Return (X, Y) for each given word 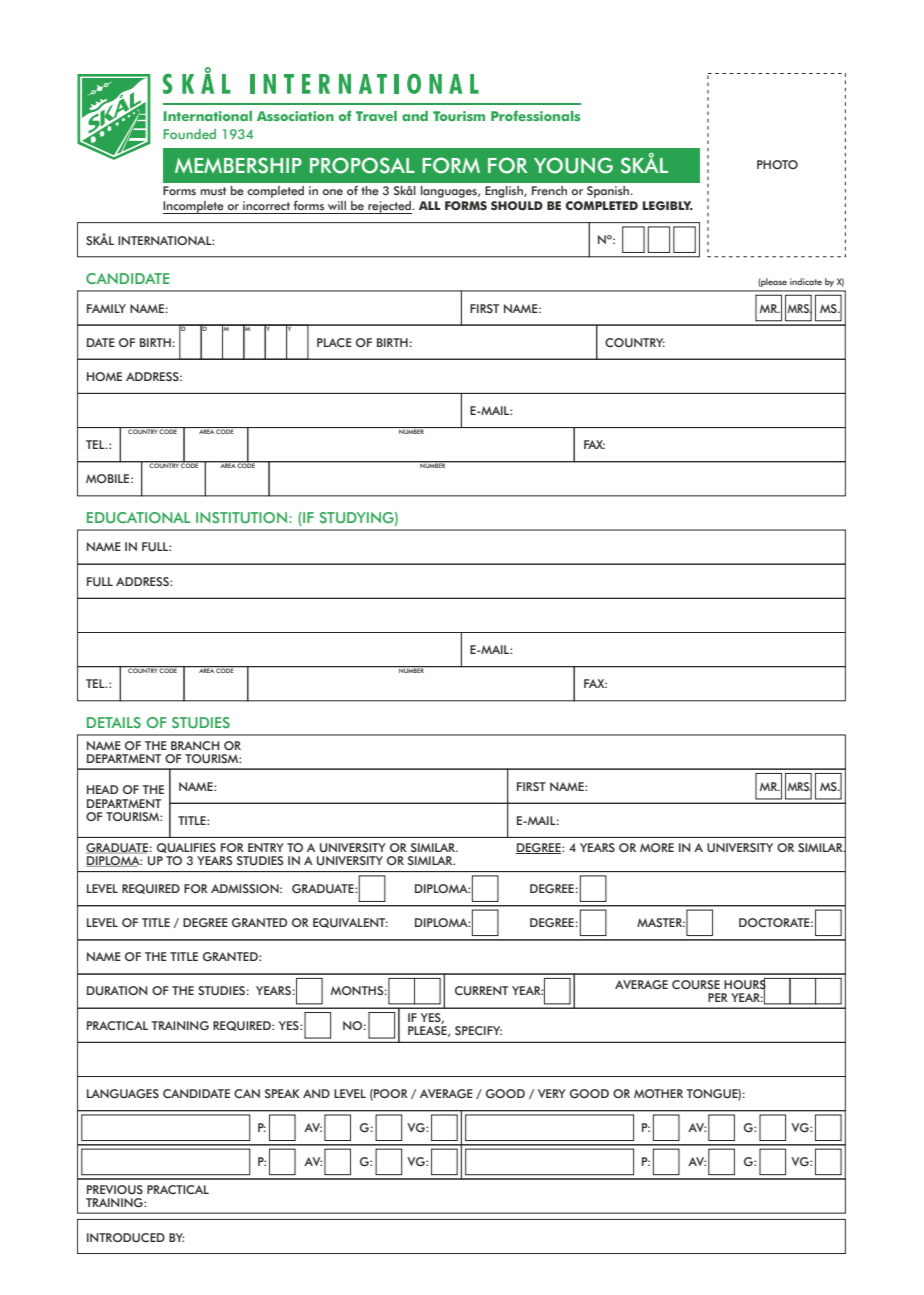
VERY (552, 1093)
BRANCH (195, 745)
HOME (104, 376)
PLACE (334, 343)
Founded (189, 134)
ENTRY (266, 847)
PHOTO (777, 164)
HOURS (746, 985)
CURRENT (481, 991)
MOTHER (658, 1093)
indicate (806, 281)
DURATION (117, 991)
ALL (430, 205)
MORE (657, 847)
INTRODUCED (126, 1238)
